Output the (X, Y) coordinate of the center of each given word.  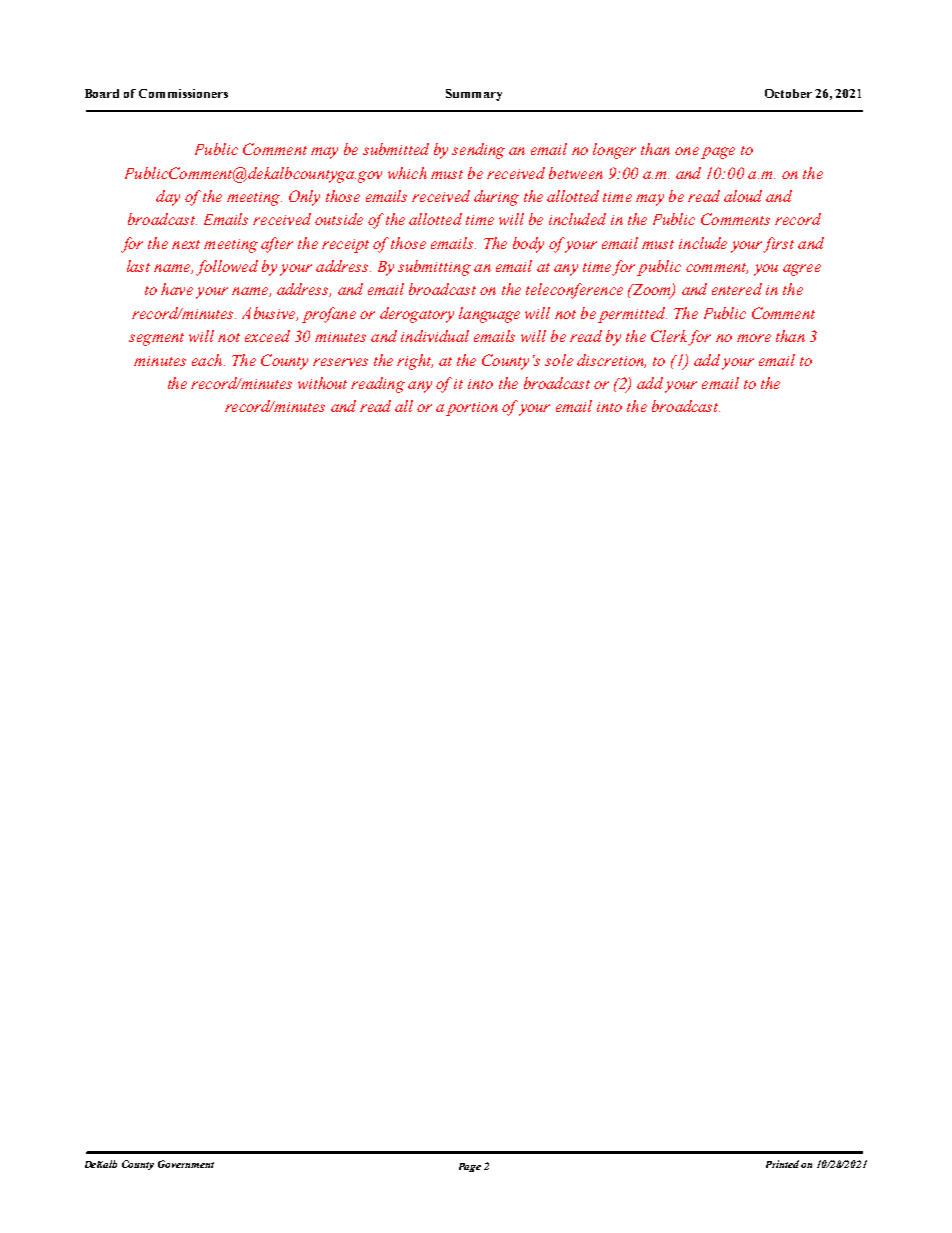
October (788, 93)
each (207, 360)
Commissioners (183, 93)
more (754, 338)
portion (472, 409)
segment (156, 339)
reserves (340, 362)
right (415, 362)
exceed (267, 336)
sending (478, 151)
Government (186, 1164)
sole (559, 360)
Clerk (670, 337)
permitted (632, 315)
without (322, 383)
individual (435, 336)
